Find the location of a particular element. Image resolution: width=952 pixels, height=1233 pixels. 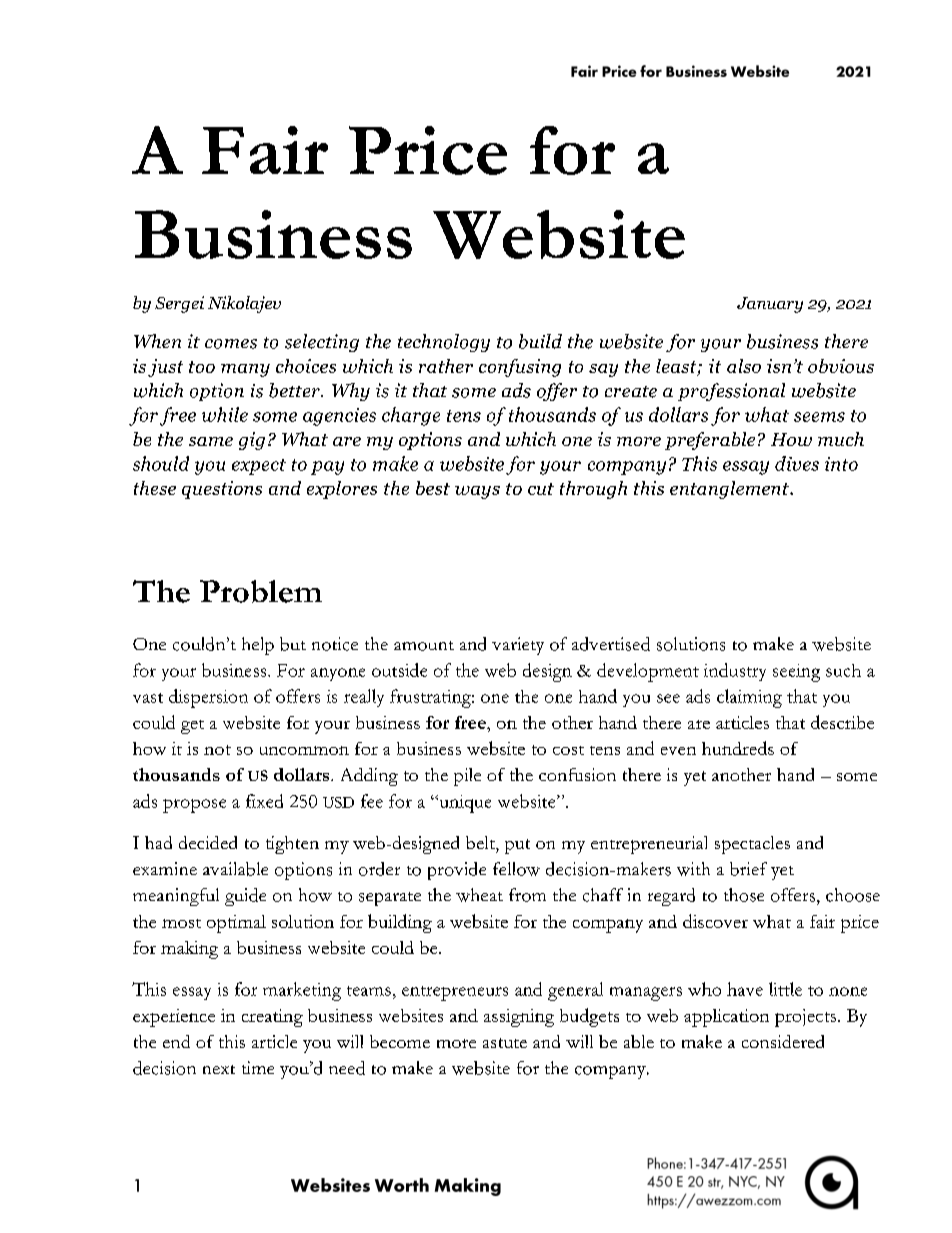

unique is located at coordinates (464, 804).
